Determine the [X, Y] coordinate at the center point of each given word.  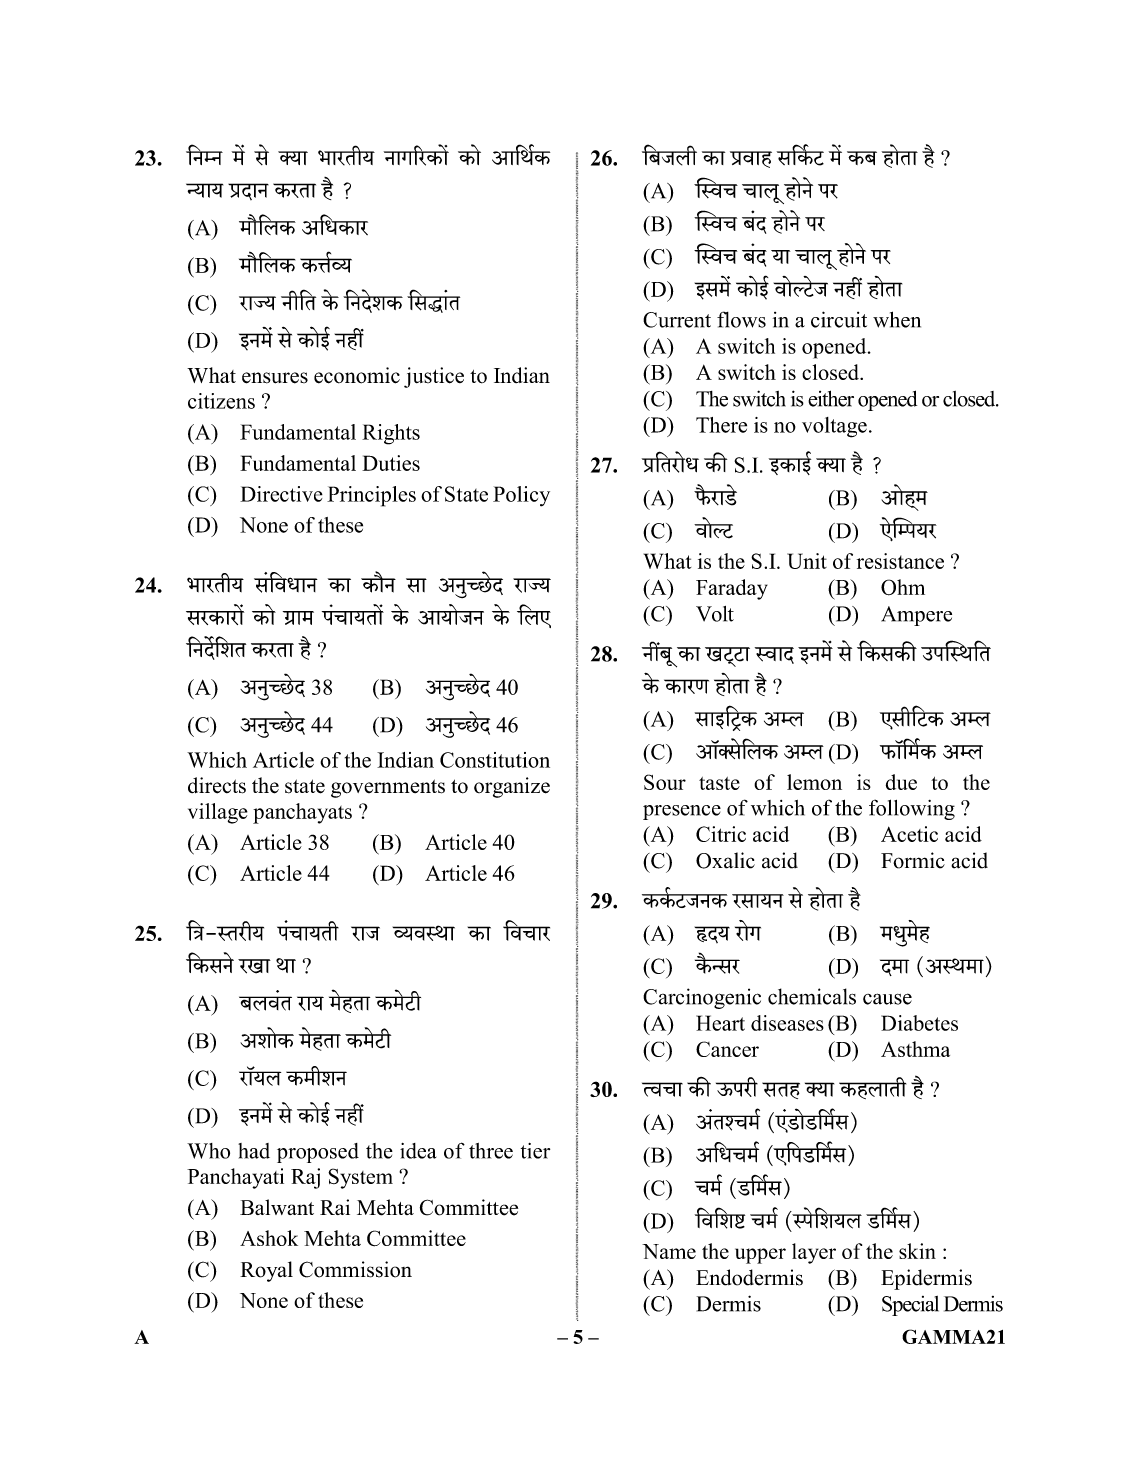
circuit [839, 319]
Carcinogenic [702, 998]
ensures [275, 378]
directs [217, 785]
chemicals [812, 996]
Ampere [916, 616]
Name [669, 1251]
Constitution [495, 760]
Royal [266, 1271]
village [218, 813]
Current [677, 320]
